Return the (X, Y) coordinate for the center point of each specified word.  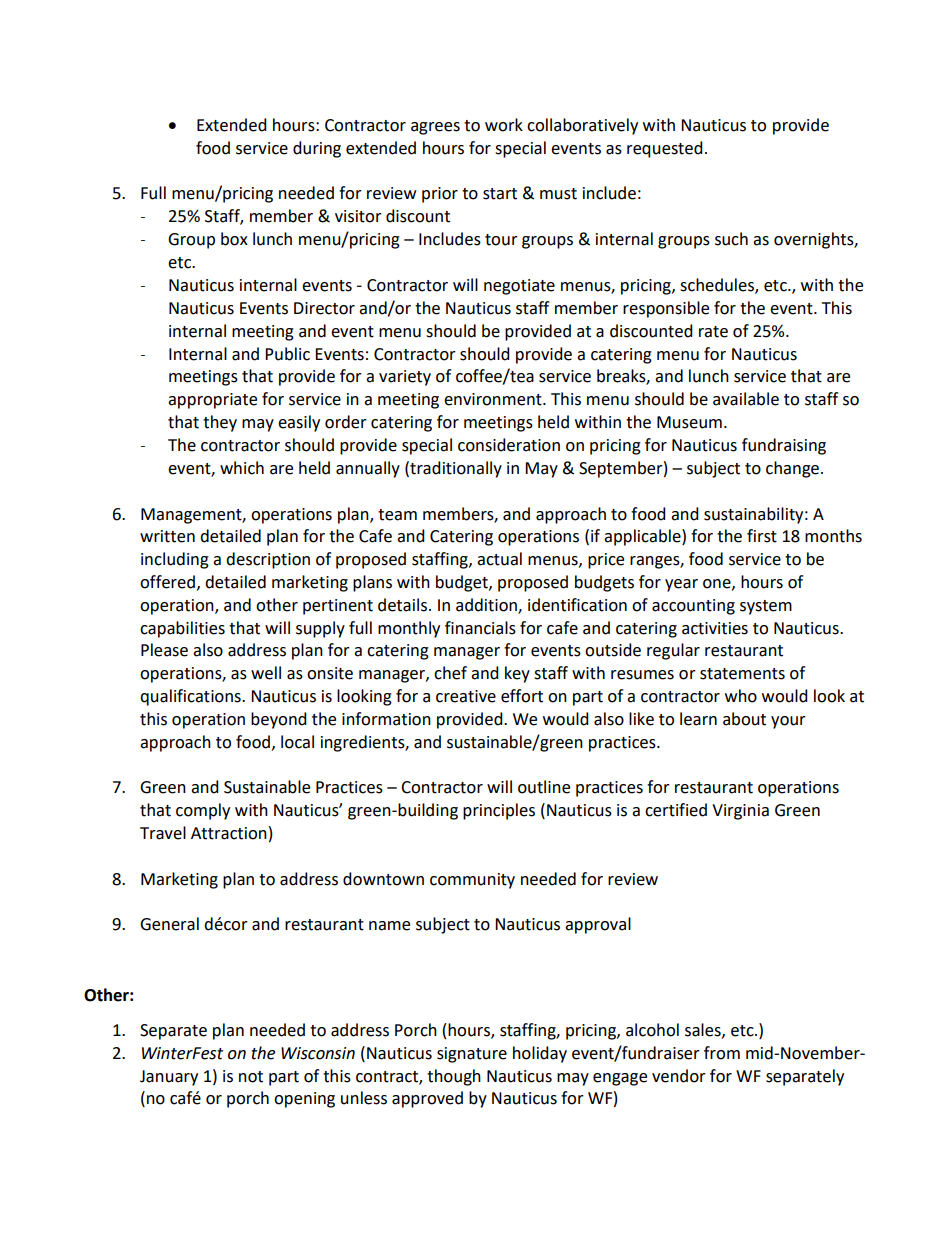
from (722, 1053)
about (744, 719)
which (242, 468)
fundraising (784, 446)
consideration (509, 445)
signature (472, 1055)
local (297, 742)
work (504, 125)
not (251, 1077)
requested (665, 149)
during (317, 149)
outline (544, 787)
